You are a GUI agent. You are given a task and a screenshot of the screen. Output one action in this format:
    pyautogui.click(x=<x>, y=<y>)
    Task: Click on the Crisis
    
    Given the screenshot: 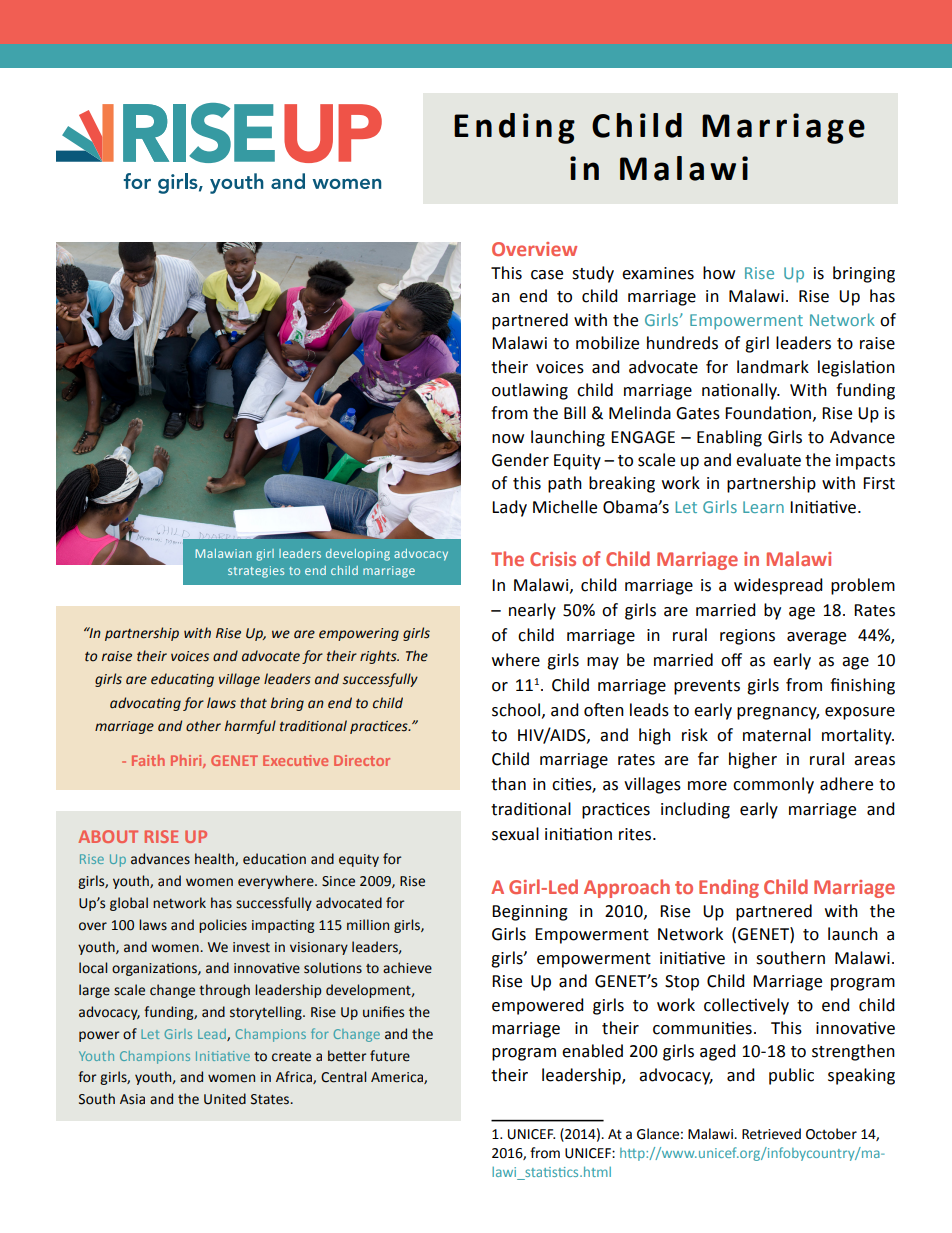 What is the action you would take?
    pyautogui.click(x=553, y=559)
